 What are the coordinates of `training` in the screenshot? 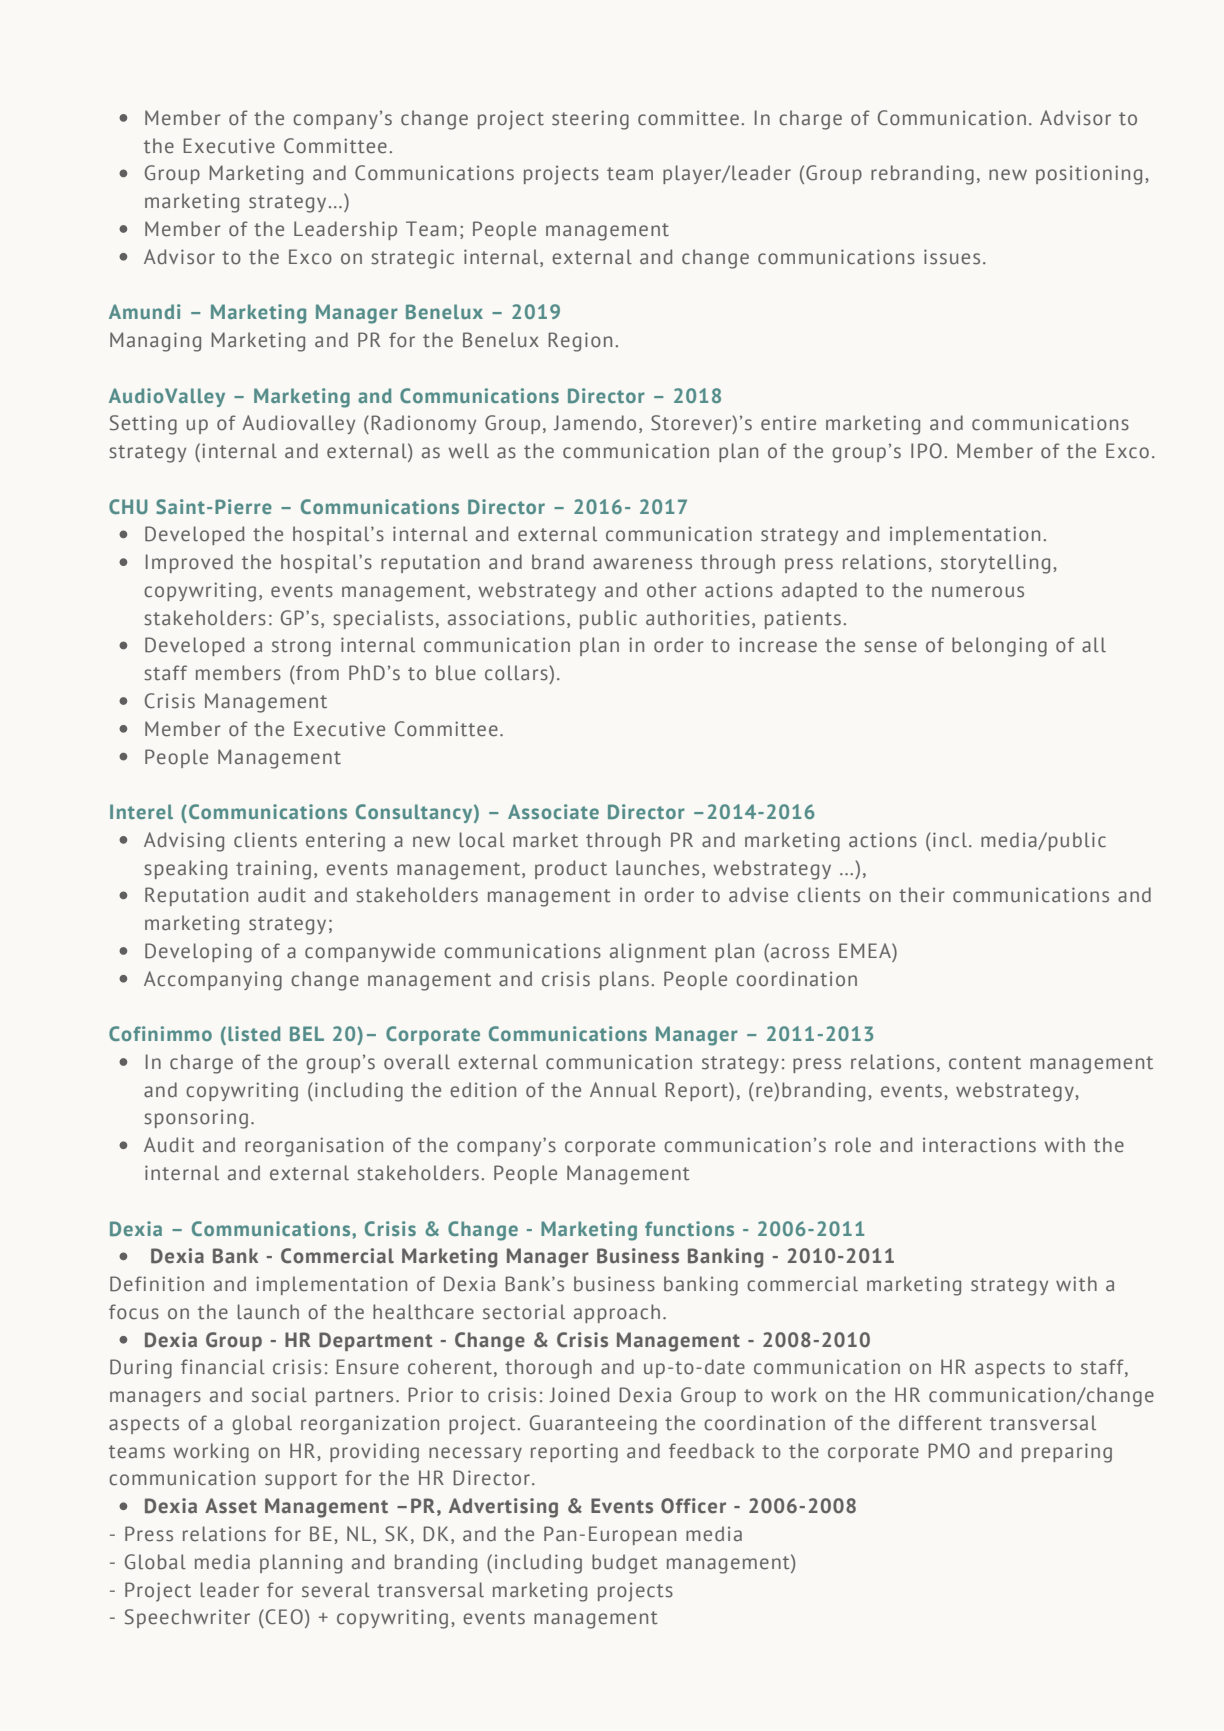 It's located at (273, 870).
